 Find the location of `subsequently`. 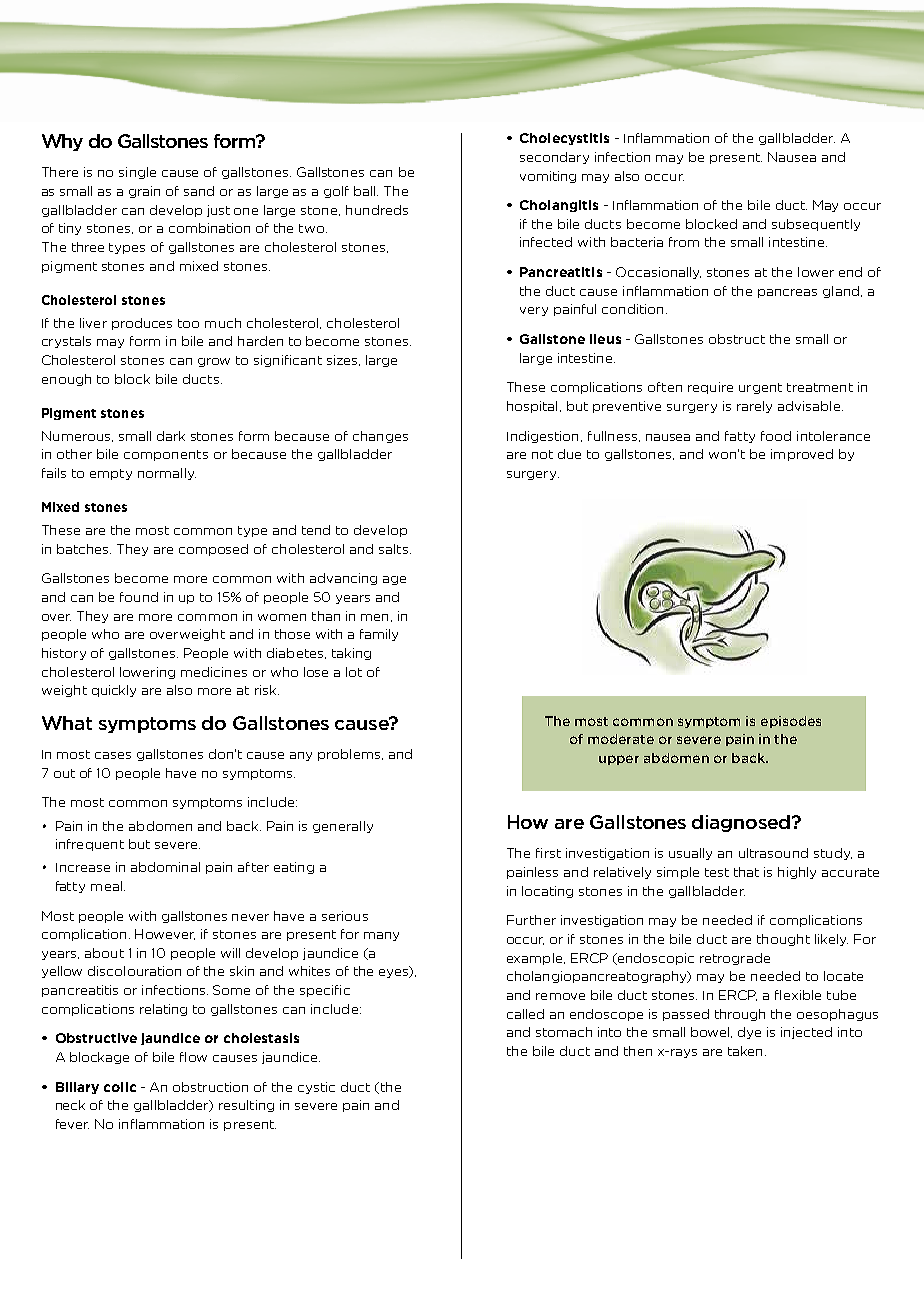

subsequently is located at coordinates (816, 225).
